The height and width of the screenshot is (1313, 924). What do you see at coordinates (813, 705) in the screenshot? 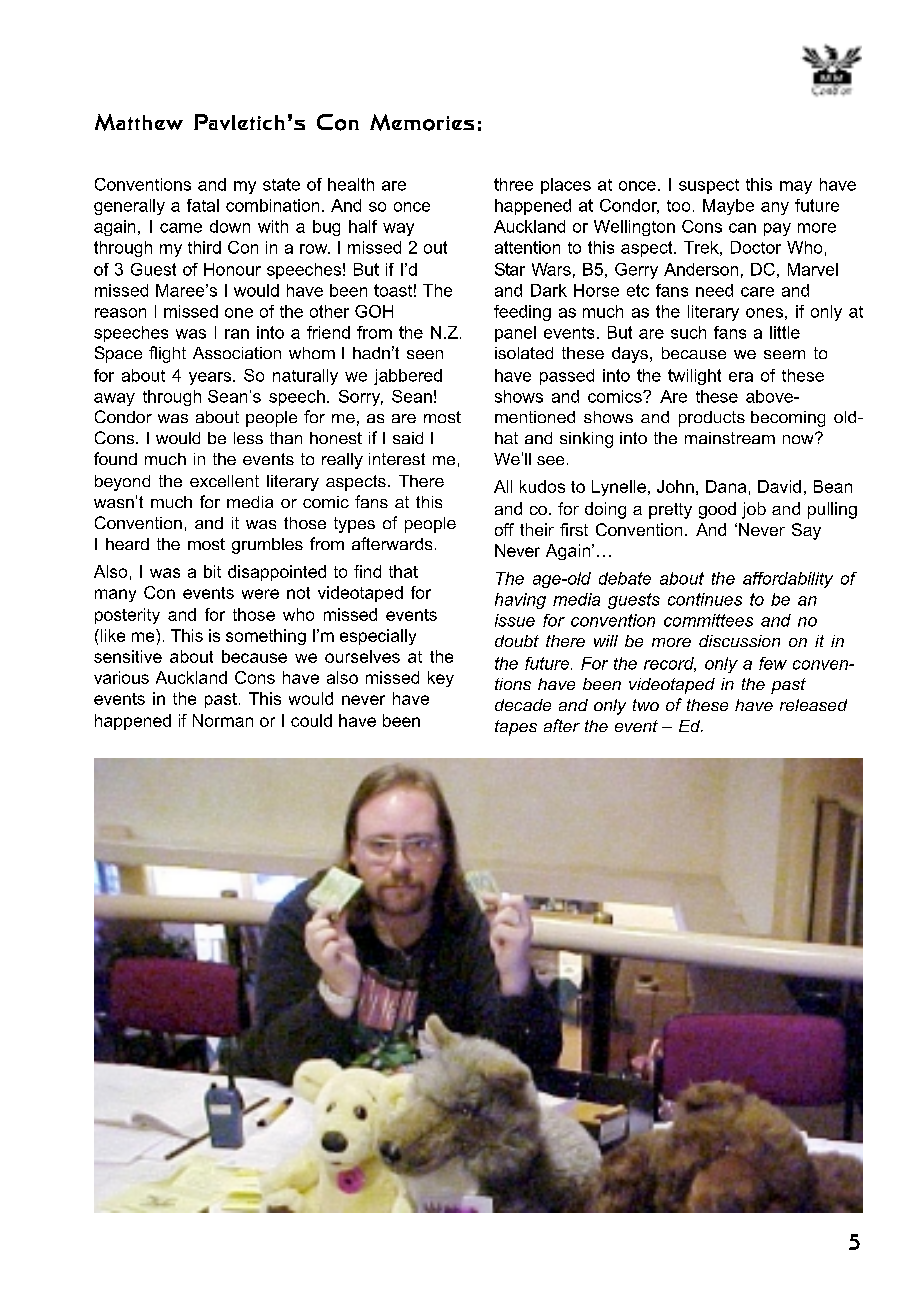
I see `released` at bounding box center [813, 705].
